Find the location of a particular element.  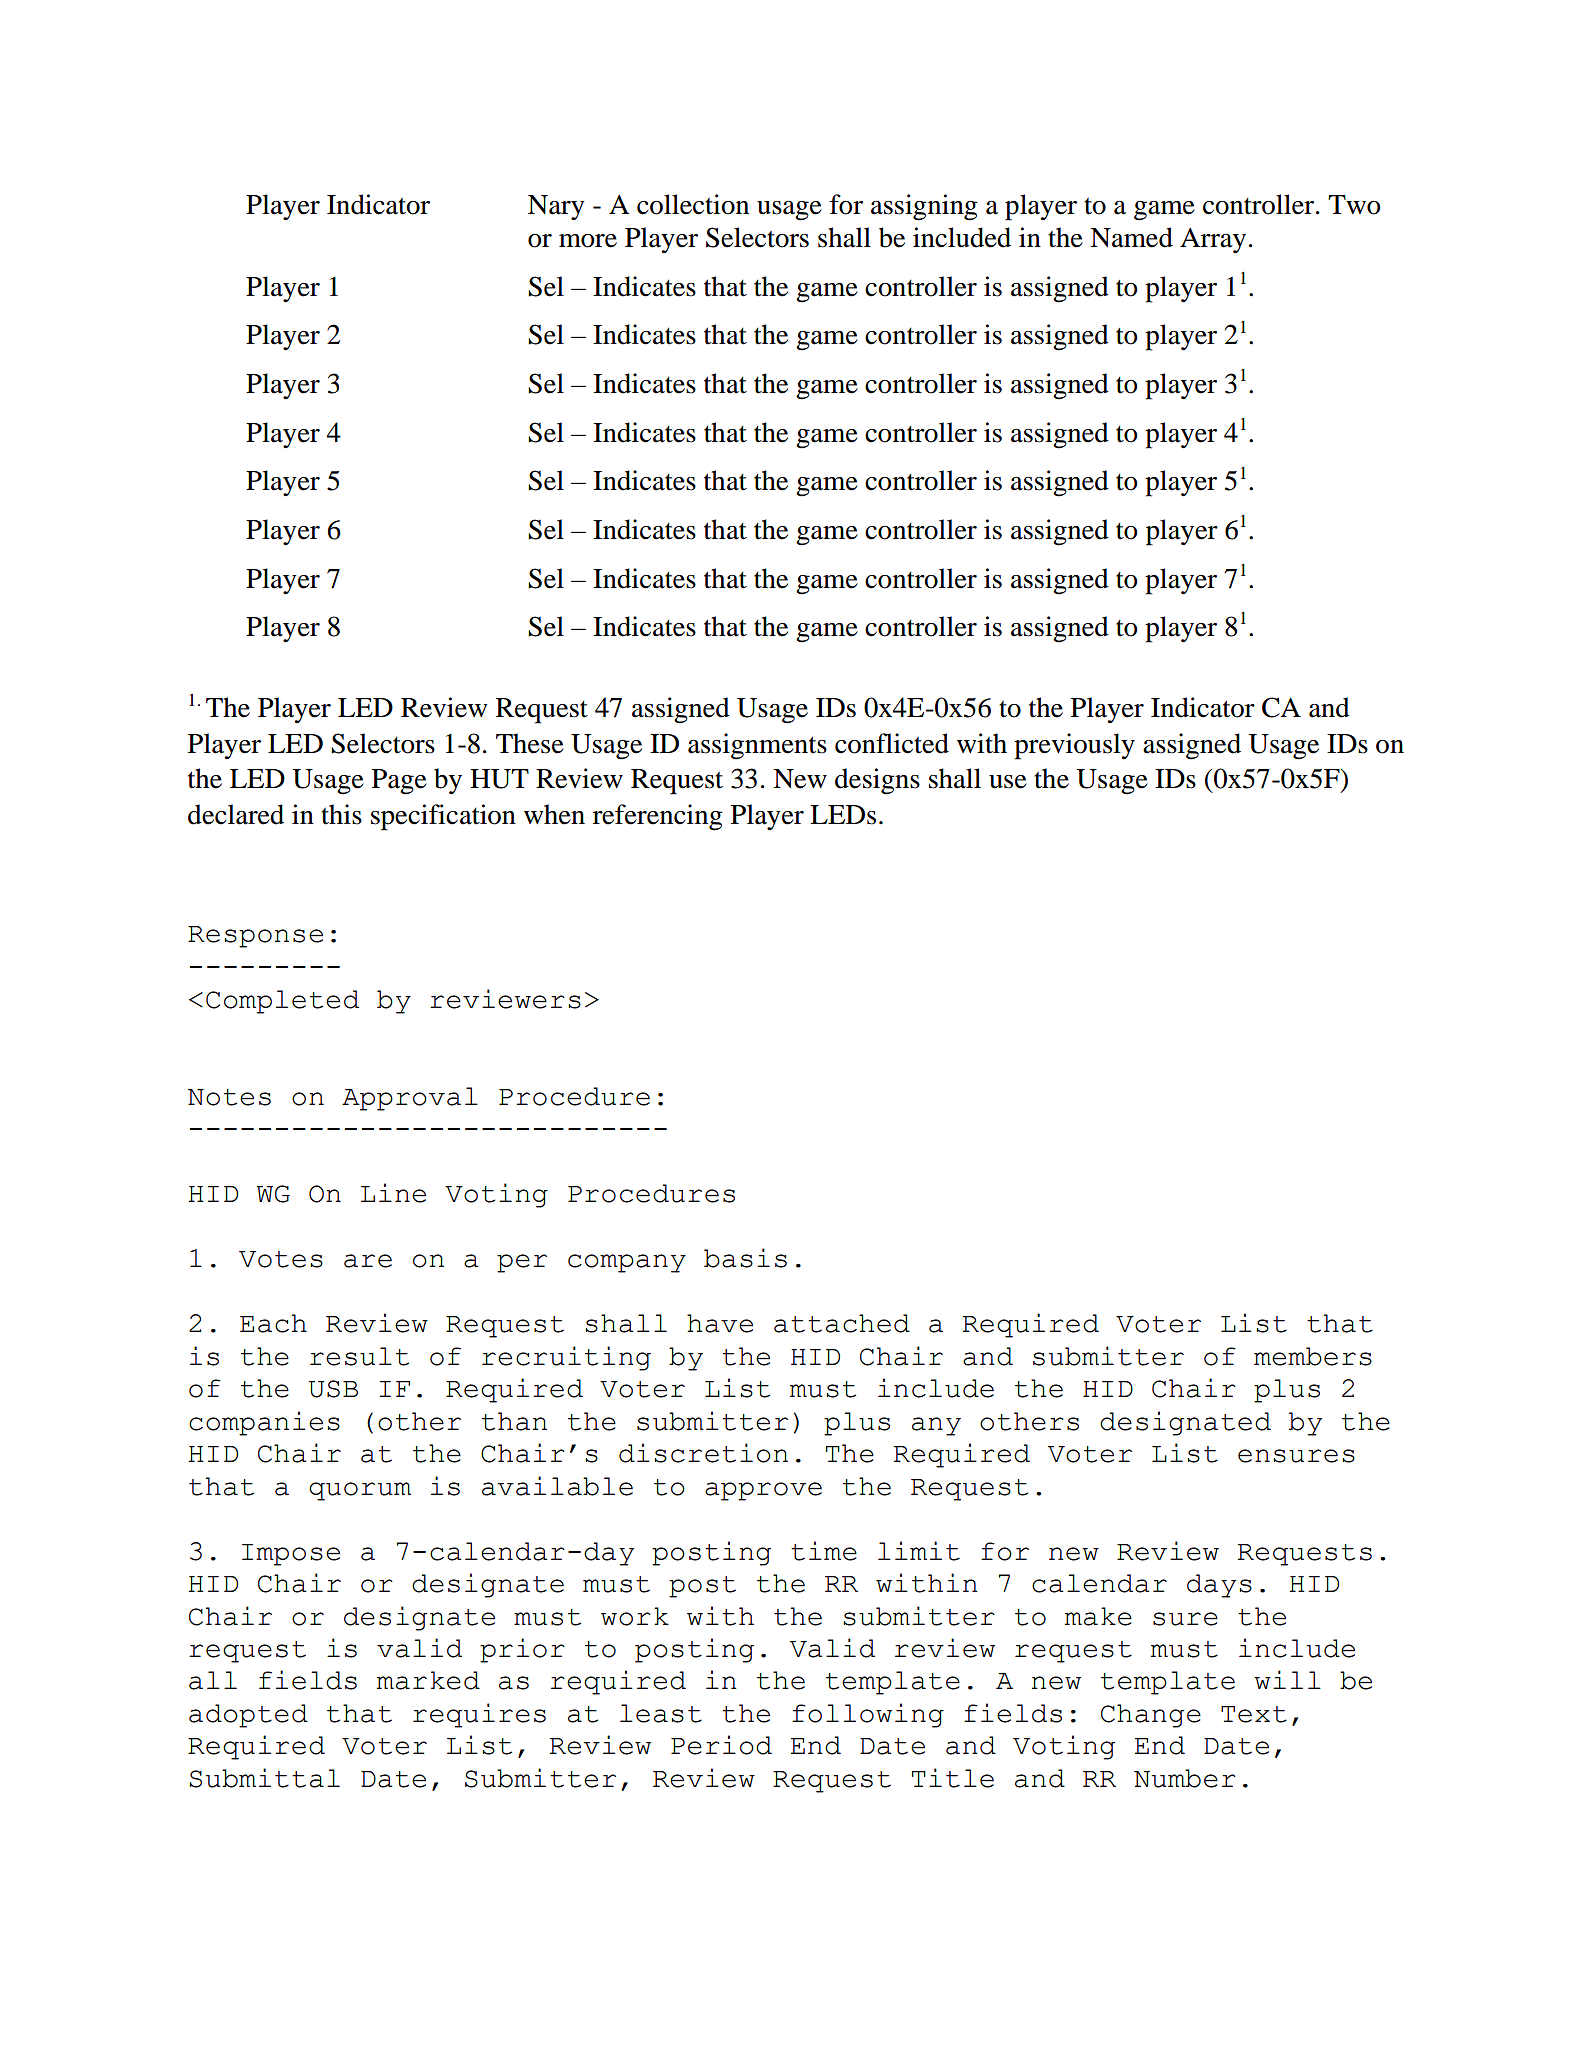

referencing is located at coordinates (658, 817).
